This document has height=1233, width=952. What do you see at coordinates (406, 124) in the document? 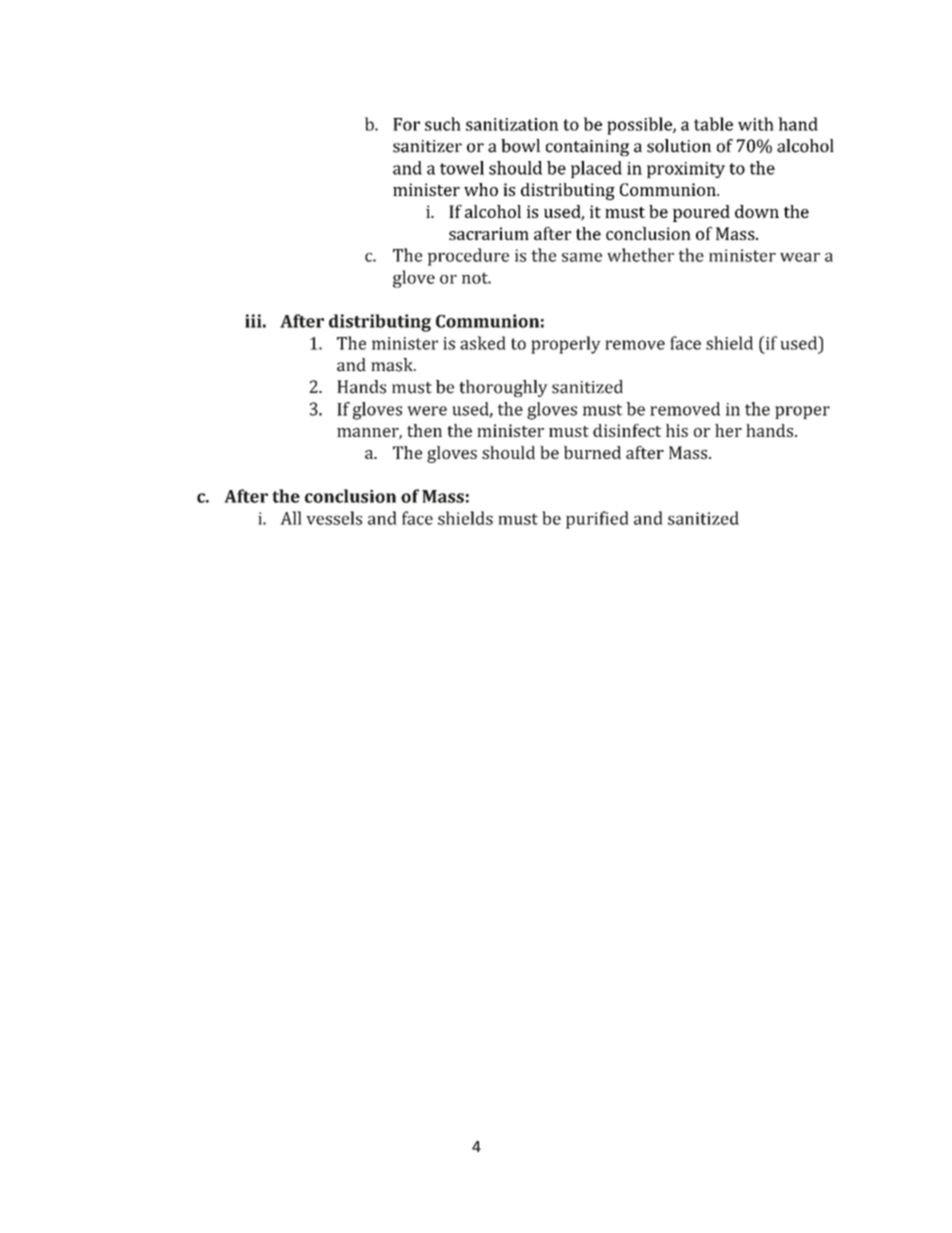
I see `For` at bounding box center [406, 124].
